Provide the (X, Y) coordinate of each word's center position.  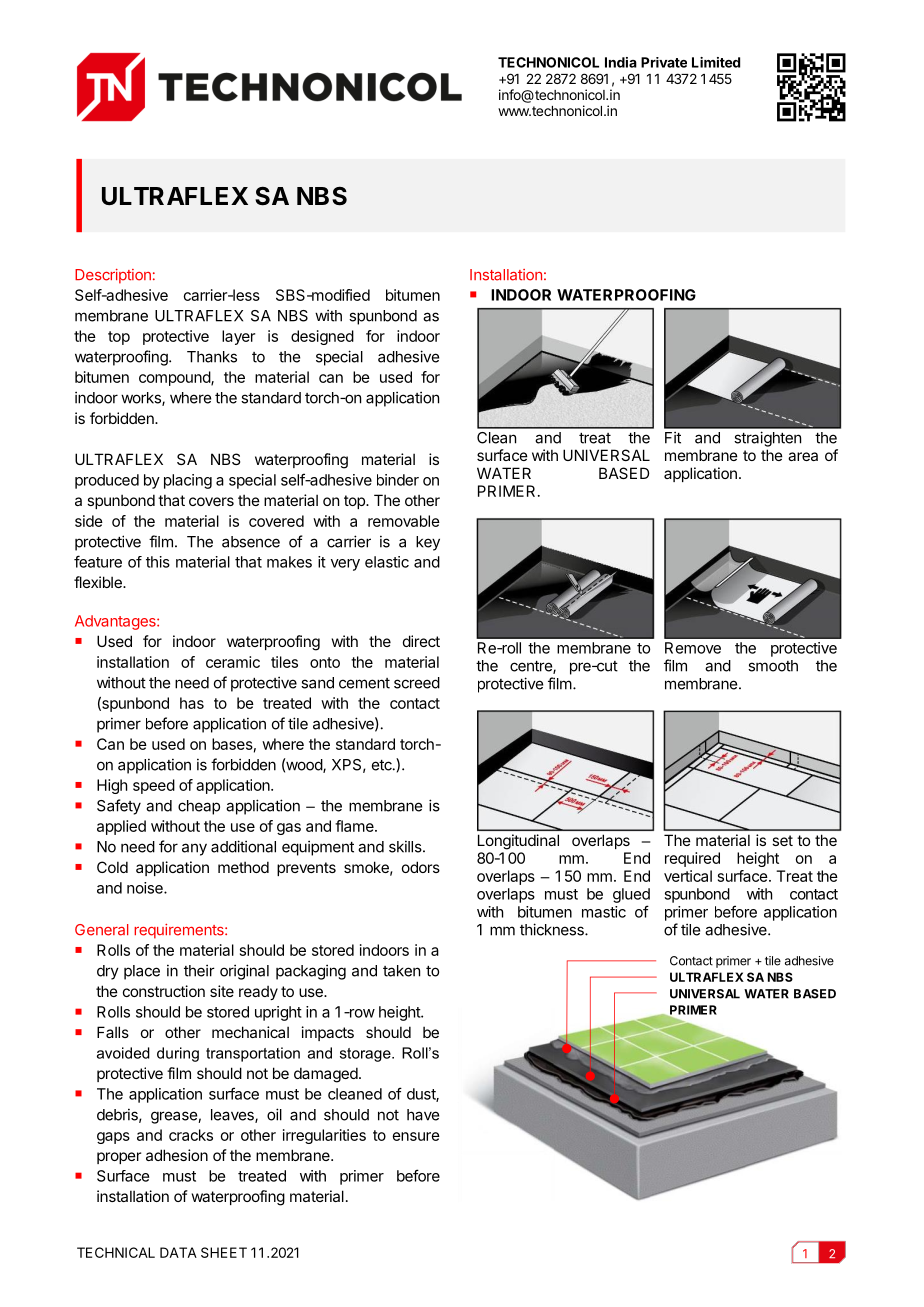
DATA (178, 1252)
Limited (716, 62)
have (423, 1115)
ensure (416, 1136)
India (621, 62)
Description (113, 276)
